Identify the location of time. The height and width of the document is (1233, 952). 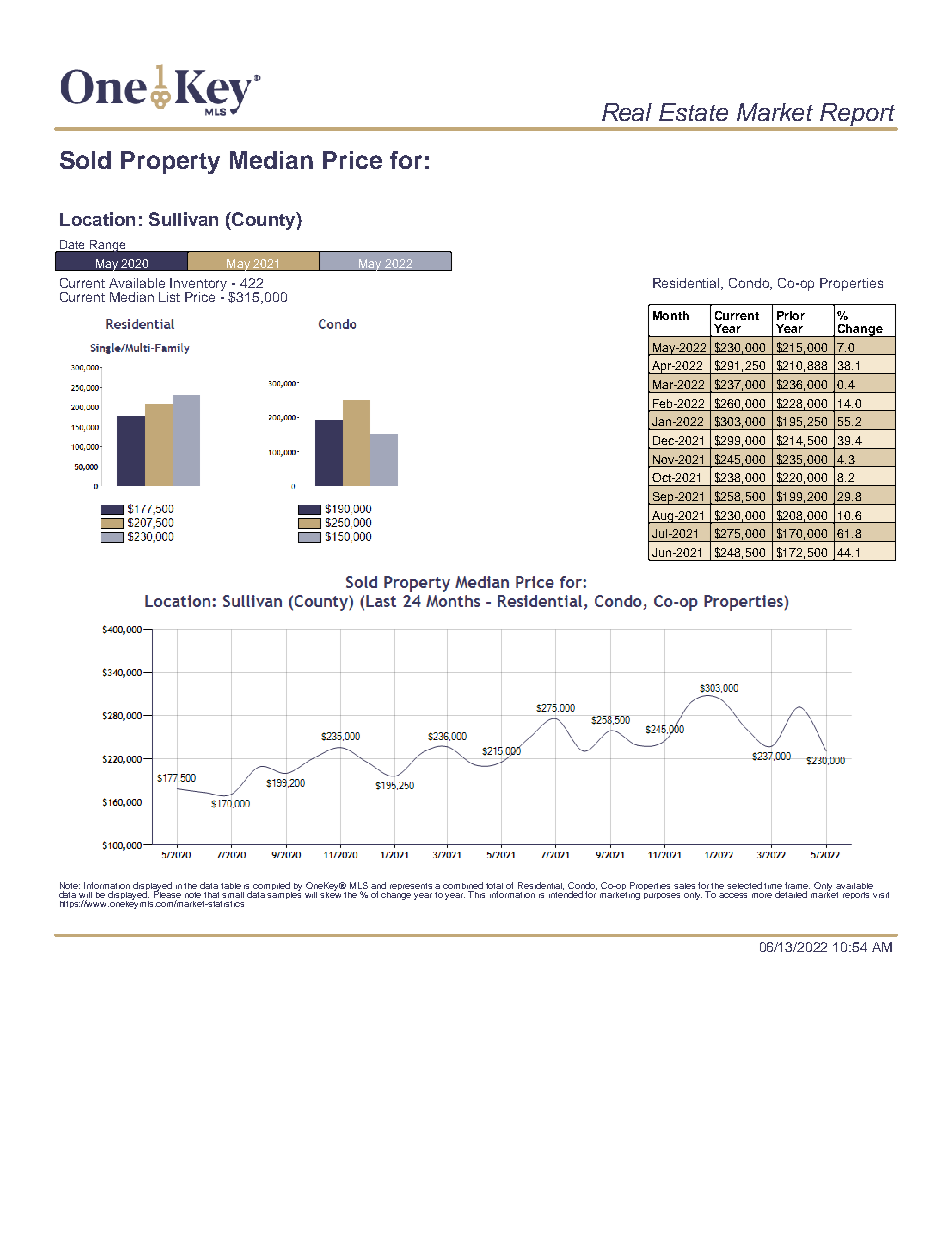
(773, 886).
